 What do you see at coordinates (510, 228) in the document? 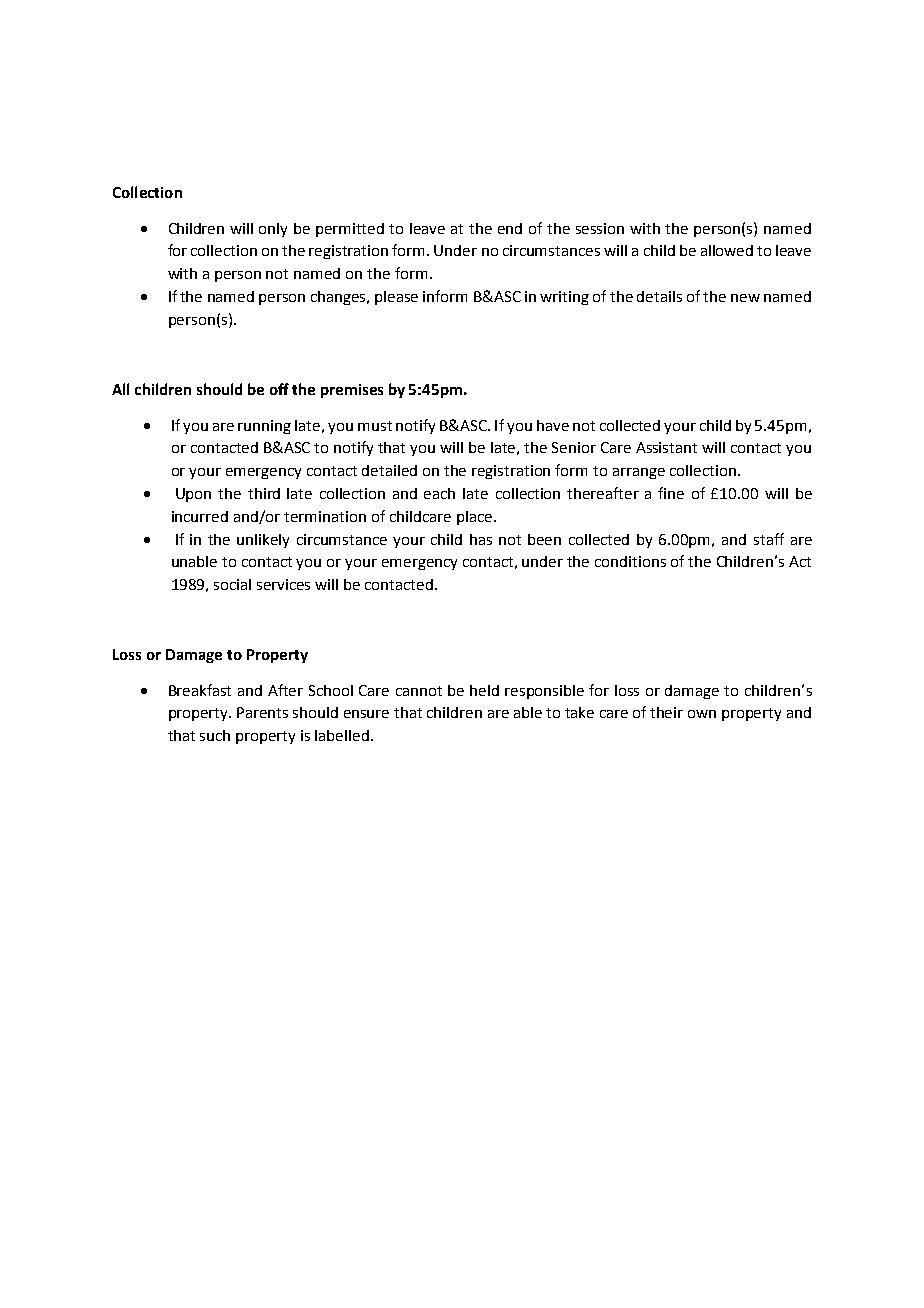
I see `end` at bounding box center [510, 228].
